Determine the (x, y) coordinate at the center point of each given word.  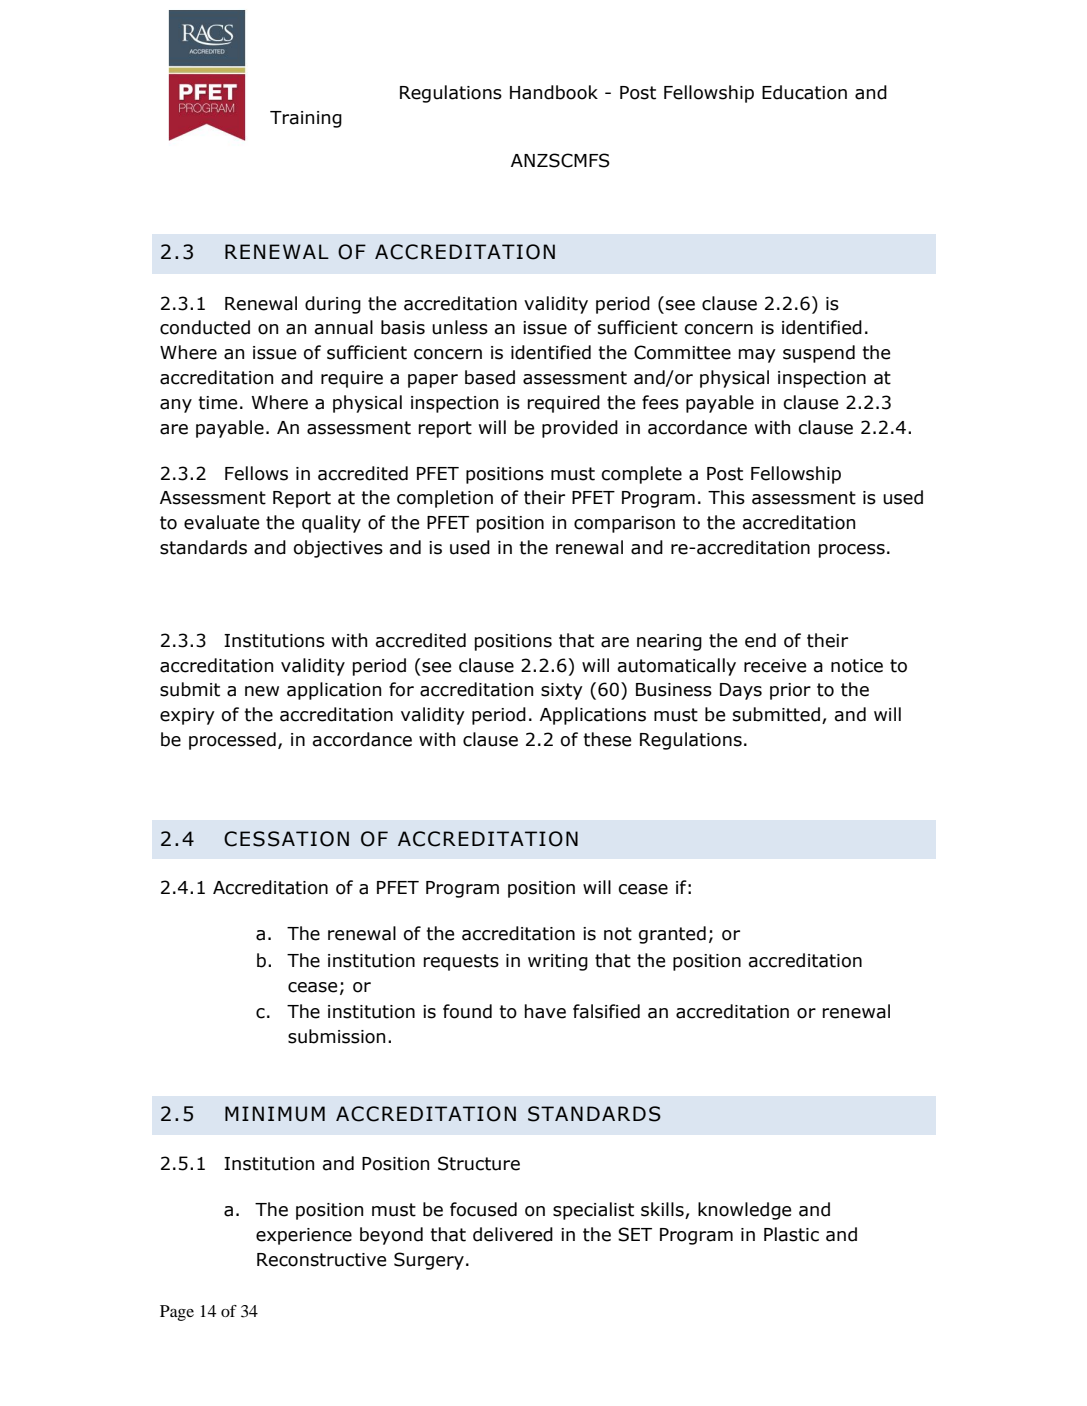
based (490, 377)
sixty (562, 691)
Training (306, 119)
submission (336, 1036)
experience (304, 1236)
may (757, 356)
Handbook (554, 92)
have (545, 1011)
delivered (513, 1234)
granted (672, 935)
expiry (187, 716)
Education (804, 92)
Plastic (791, 1234)
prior (790, 691)
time (218, 403)
